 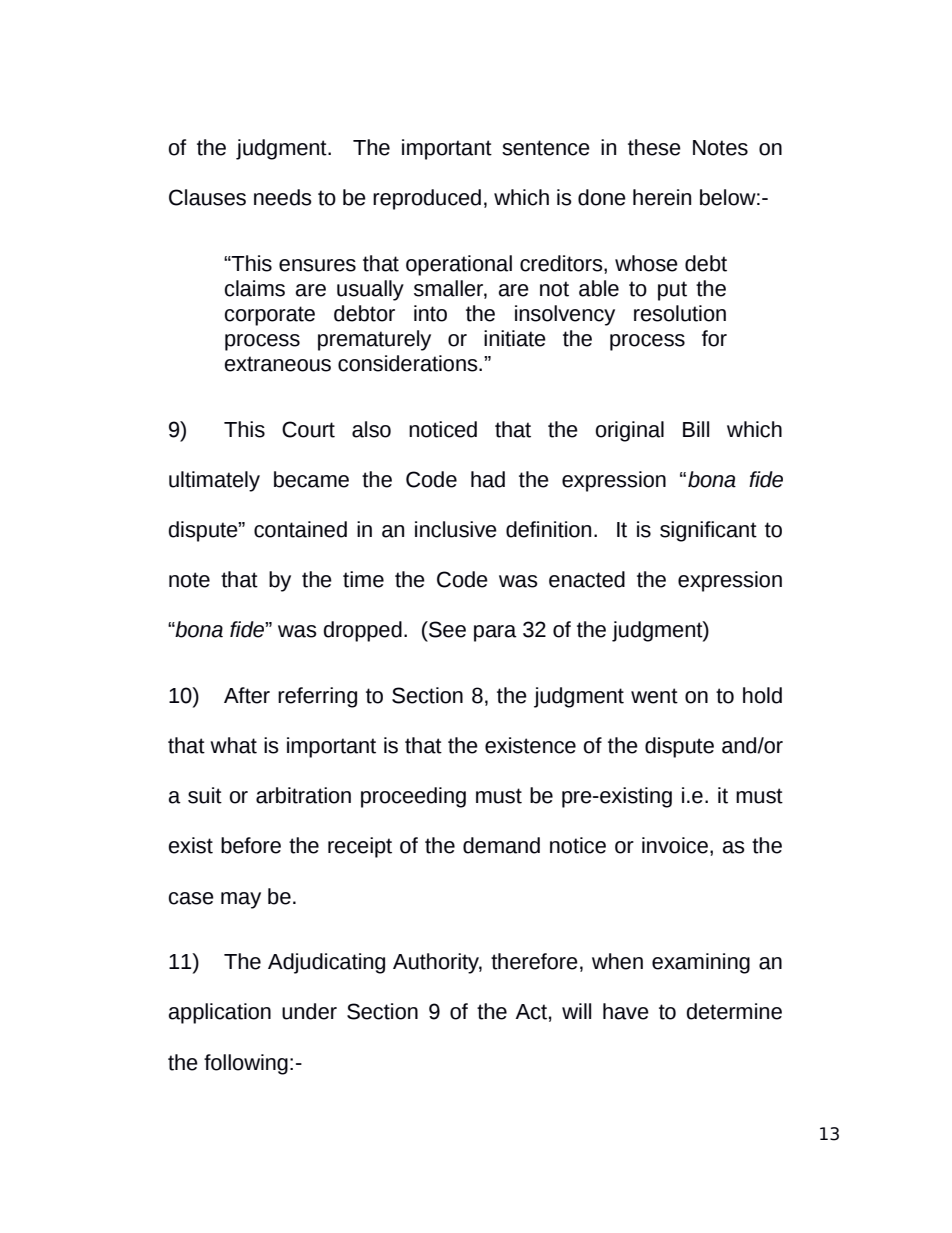 I want to click on contained, so click(x=300, y=529).
